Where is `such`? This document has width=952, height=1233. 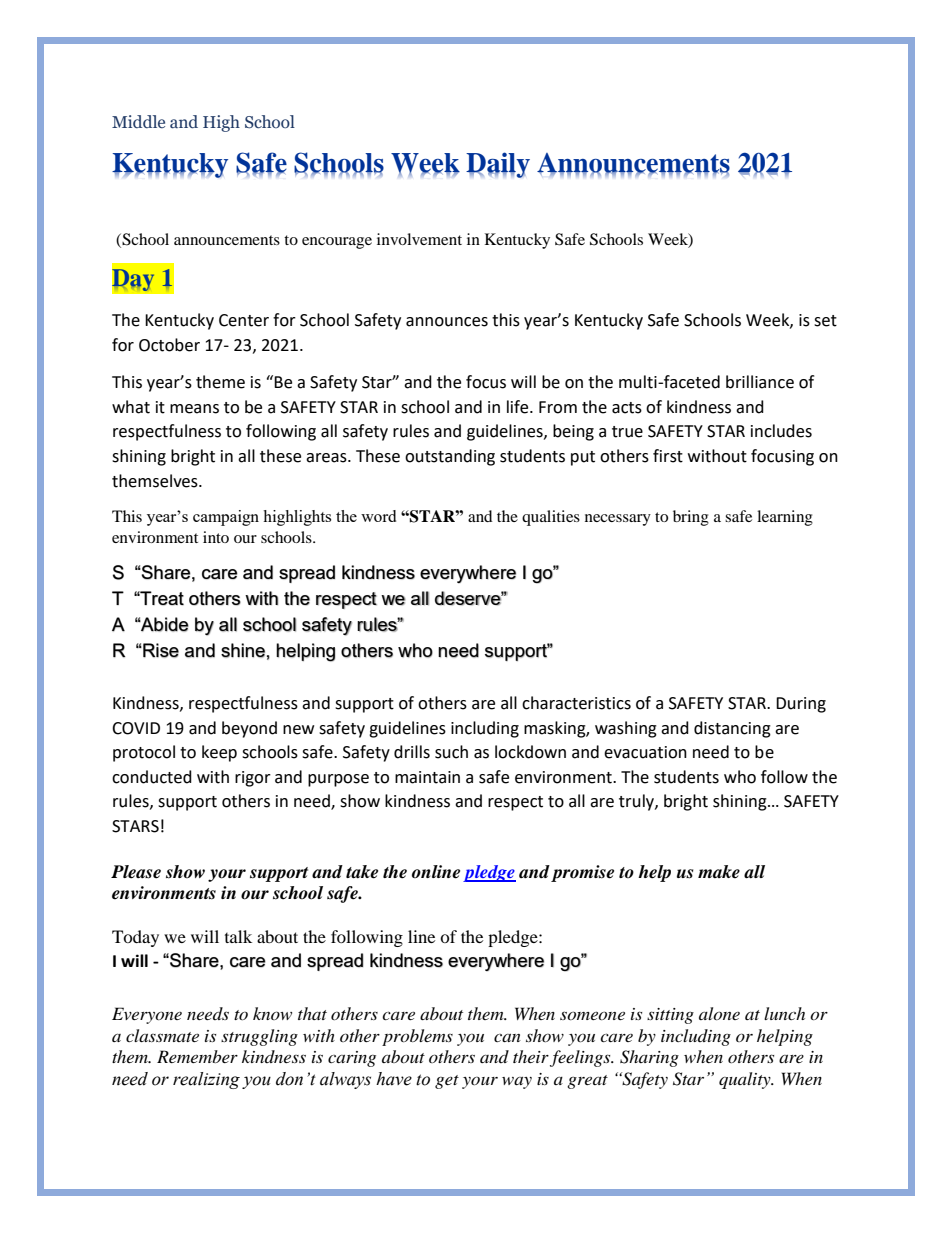 such is located at coordinates (451, 752).
